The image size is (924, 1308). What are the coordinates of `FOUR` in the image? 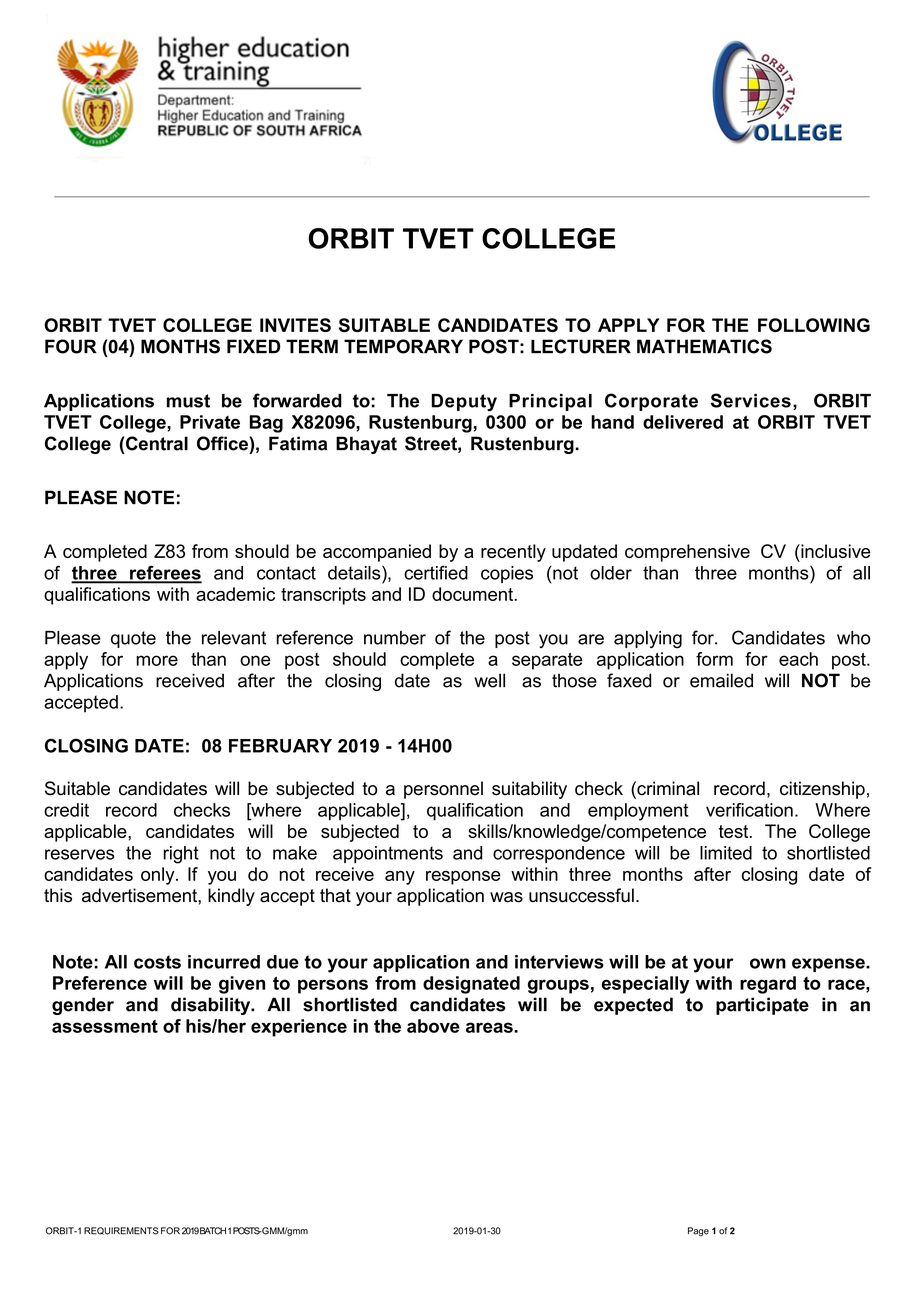 It's located at (71, 346).
